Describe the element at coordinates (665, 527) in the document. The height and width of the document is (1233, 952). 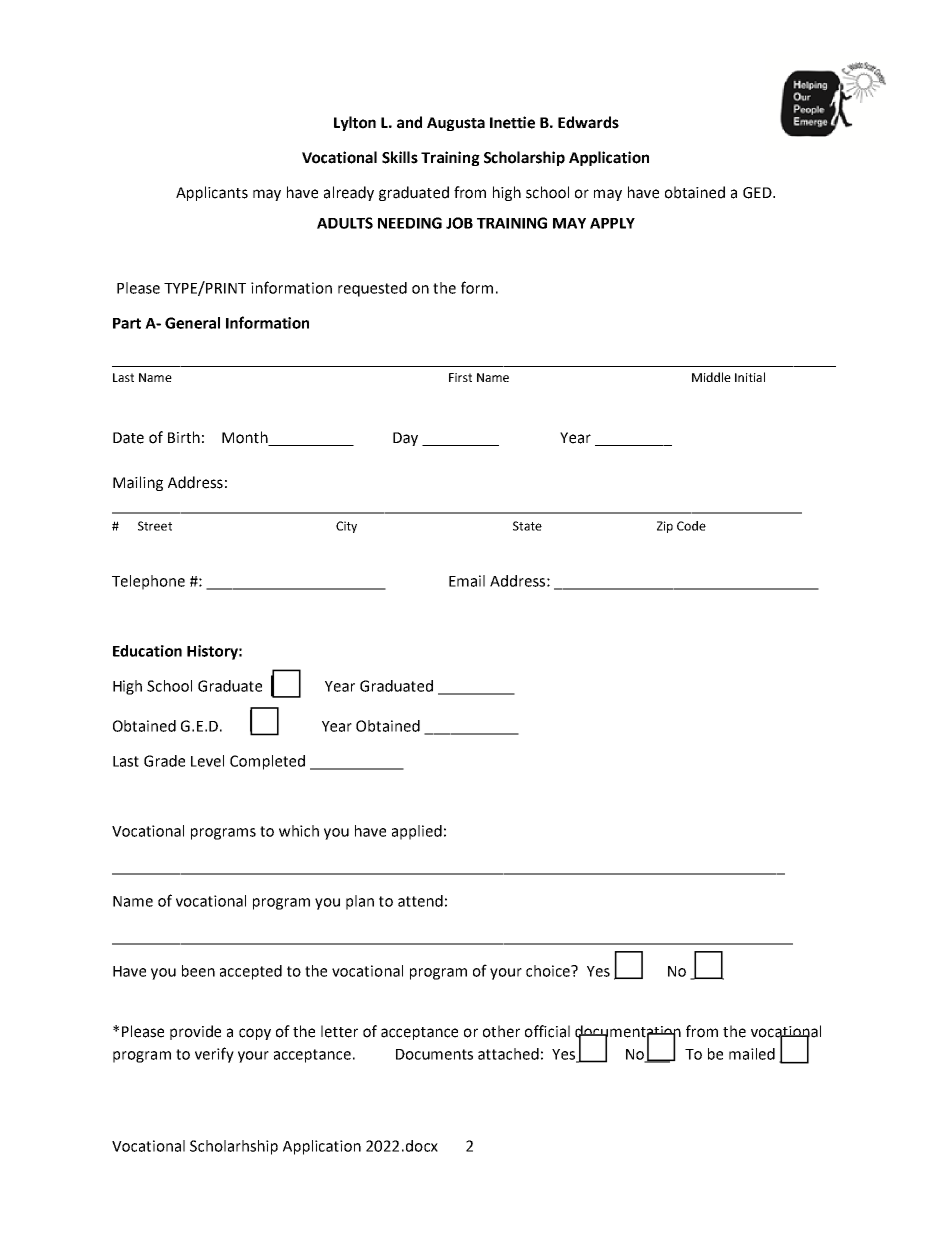
I see `Zip` at that location.
